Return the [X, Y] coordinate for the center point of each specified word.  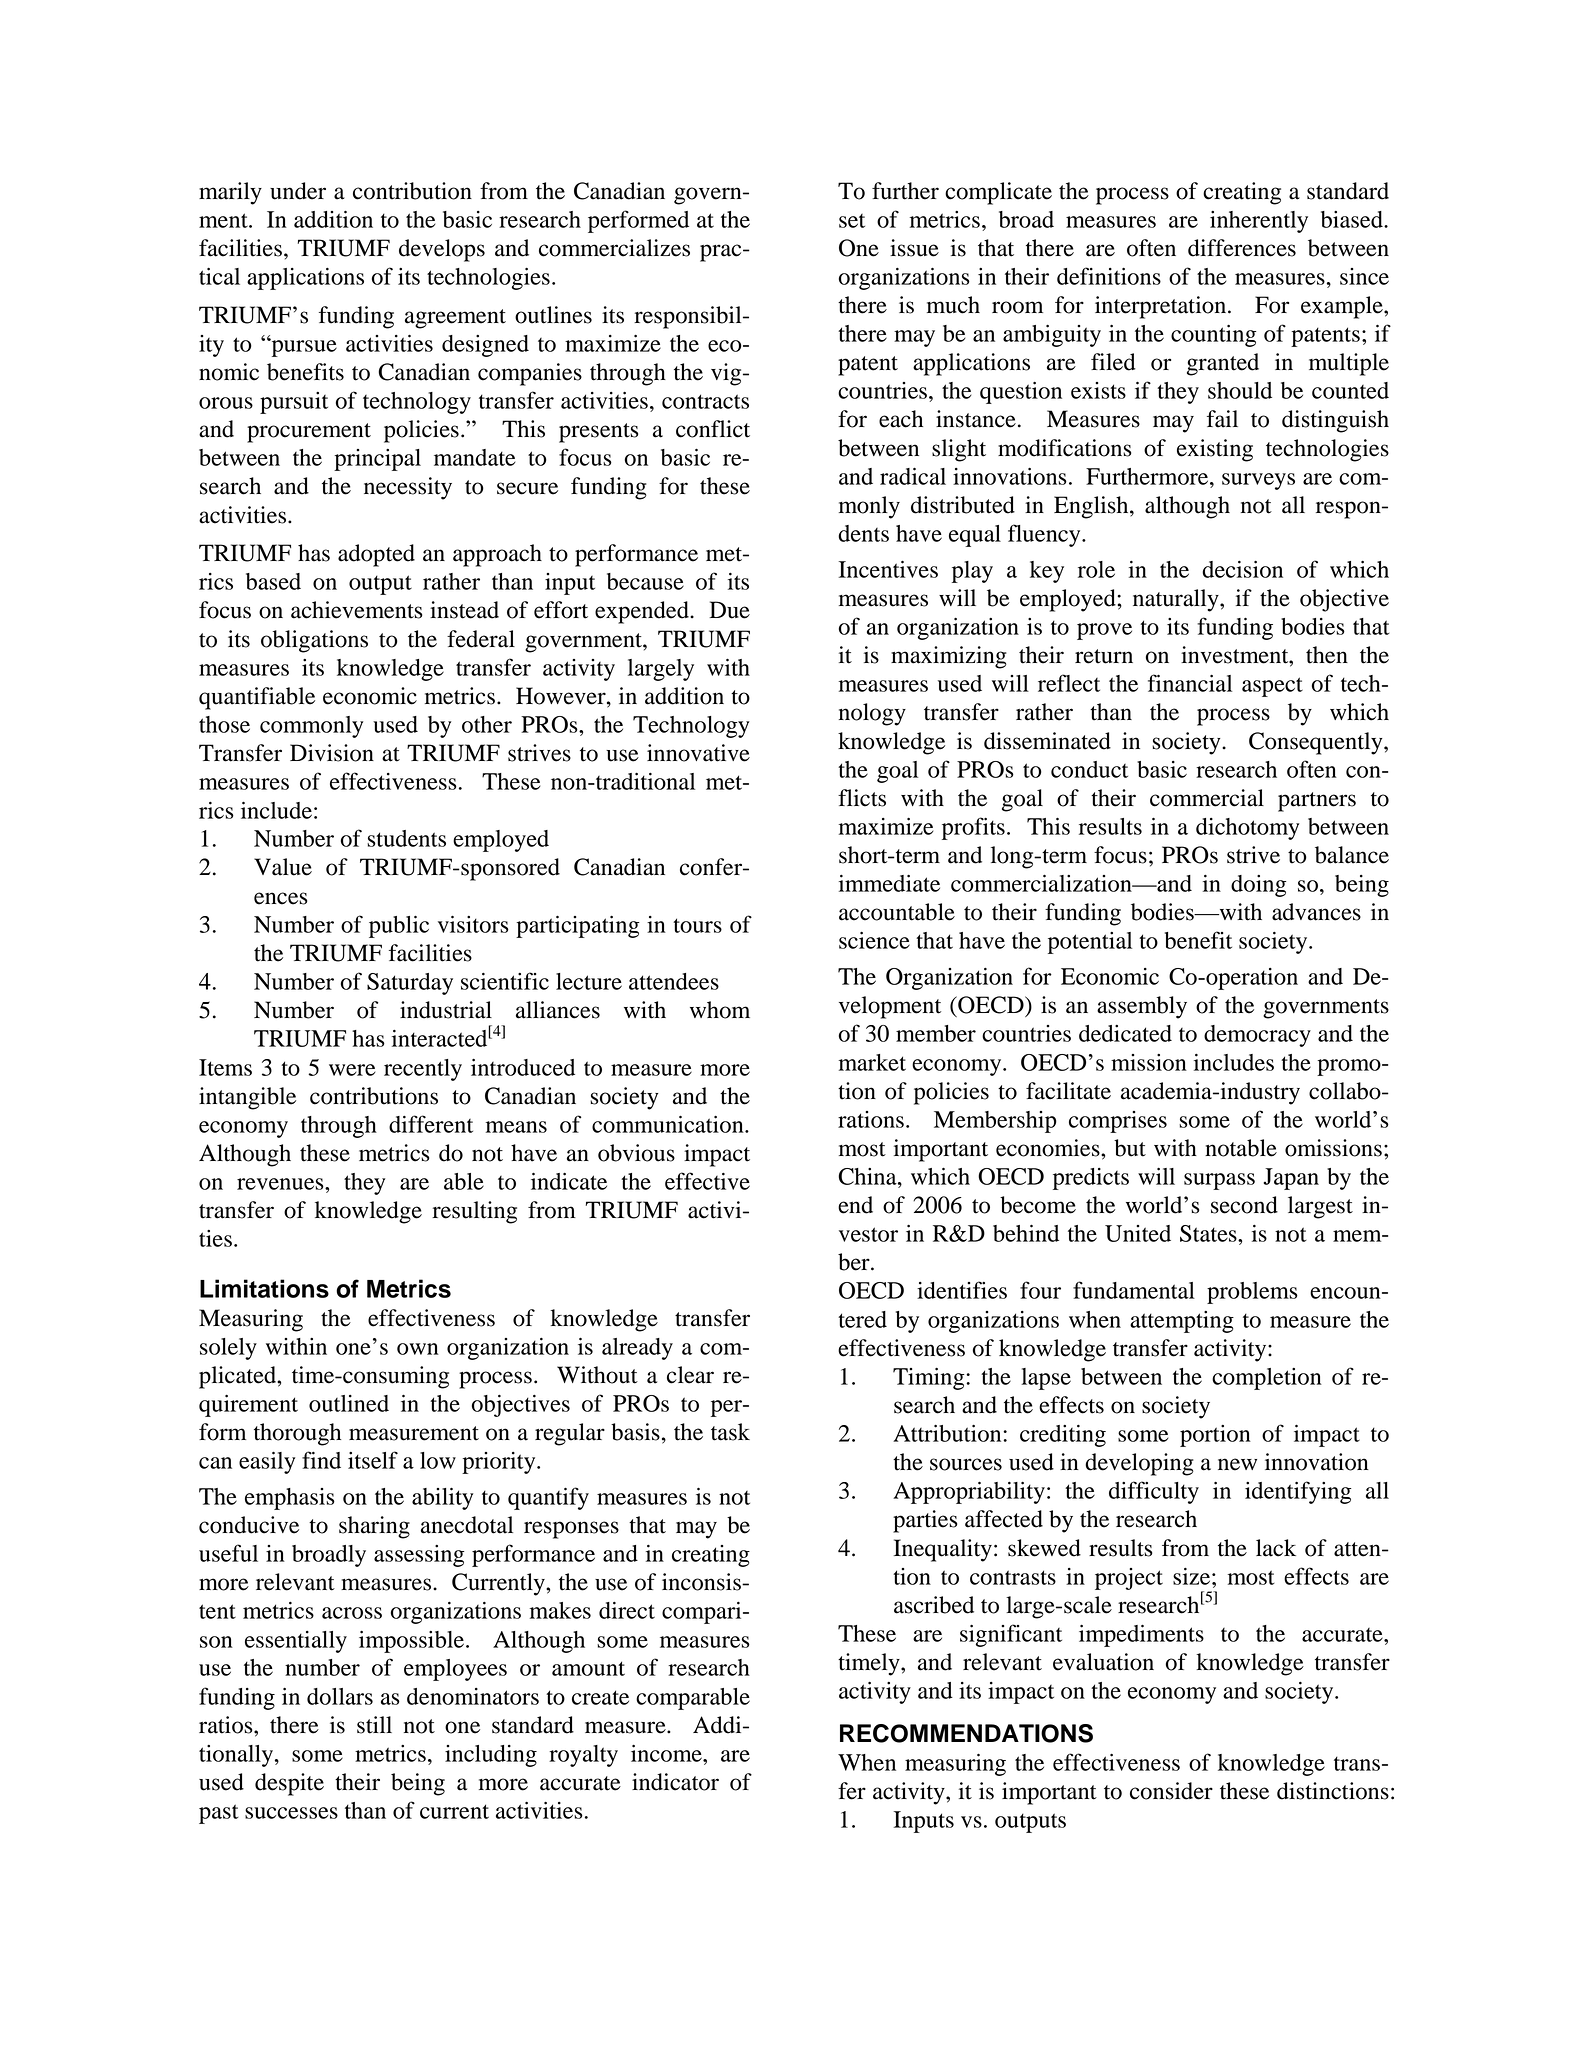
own [418, 1349]
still [374, 1725]
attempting [1182, 1322]
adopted [376, 555]
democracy [1257, 1036]
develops [442, 250]
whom [720, 1010]
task [730, 1432]
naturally [1177, 600]
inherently [1259, 222]
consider [1171, 1791]
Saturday [410, 984]
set [852, 221]
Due [729, 610]
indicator [675, 1782]
